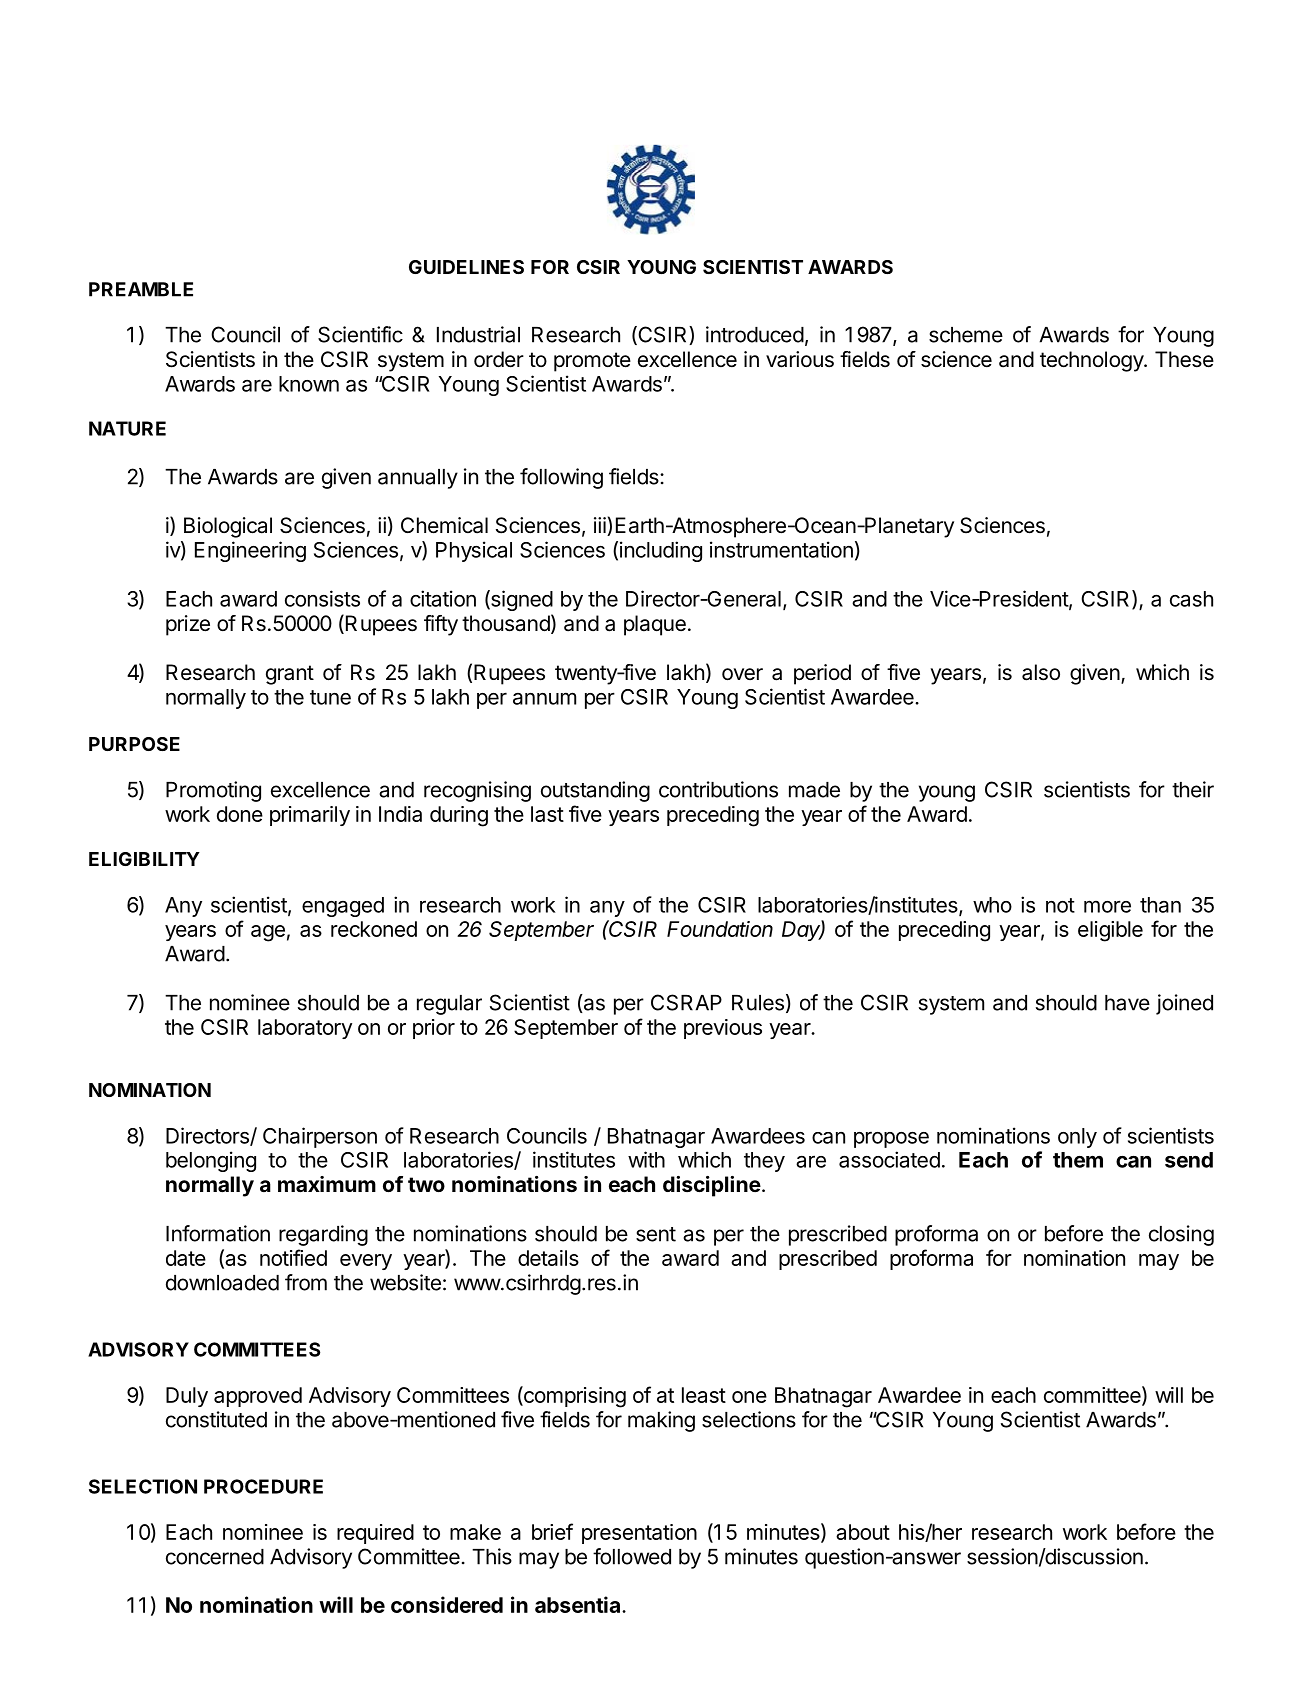 The height and width of the screenshot is (1685, 1302). What do you see at coordinates (720, 929) in the screenshot?
I see `Foundation` at bounding box center [720, 929].
